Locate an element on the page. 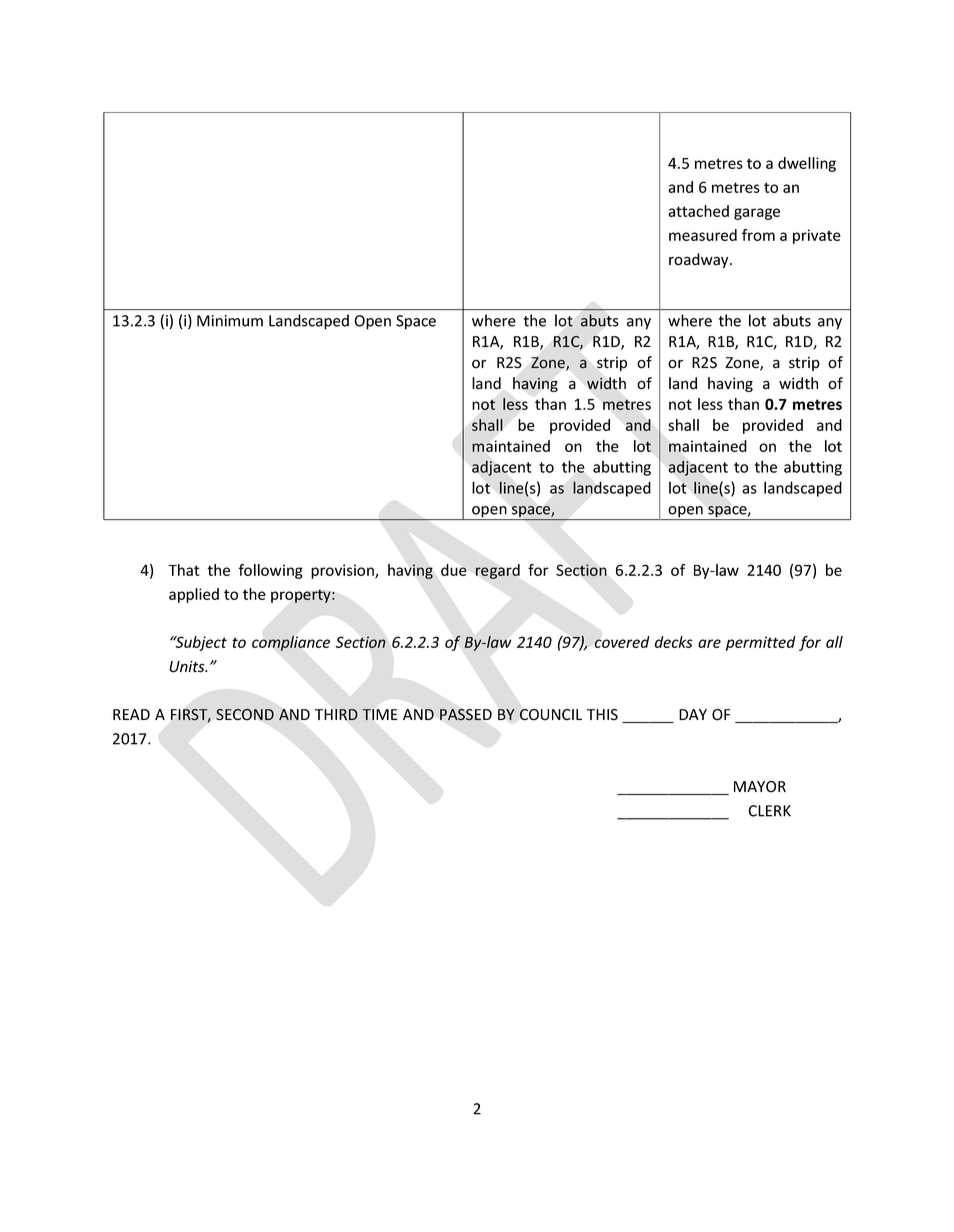 The image size is (954, 1232). due is located at coordinates (454, 570).
